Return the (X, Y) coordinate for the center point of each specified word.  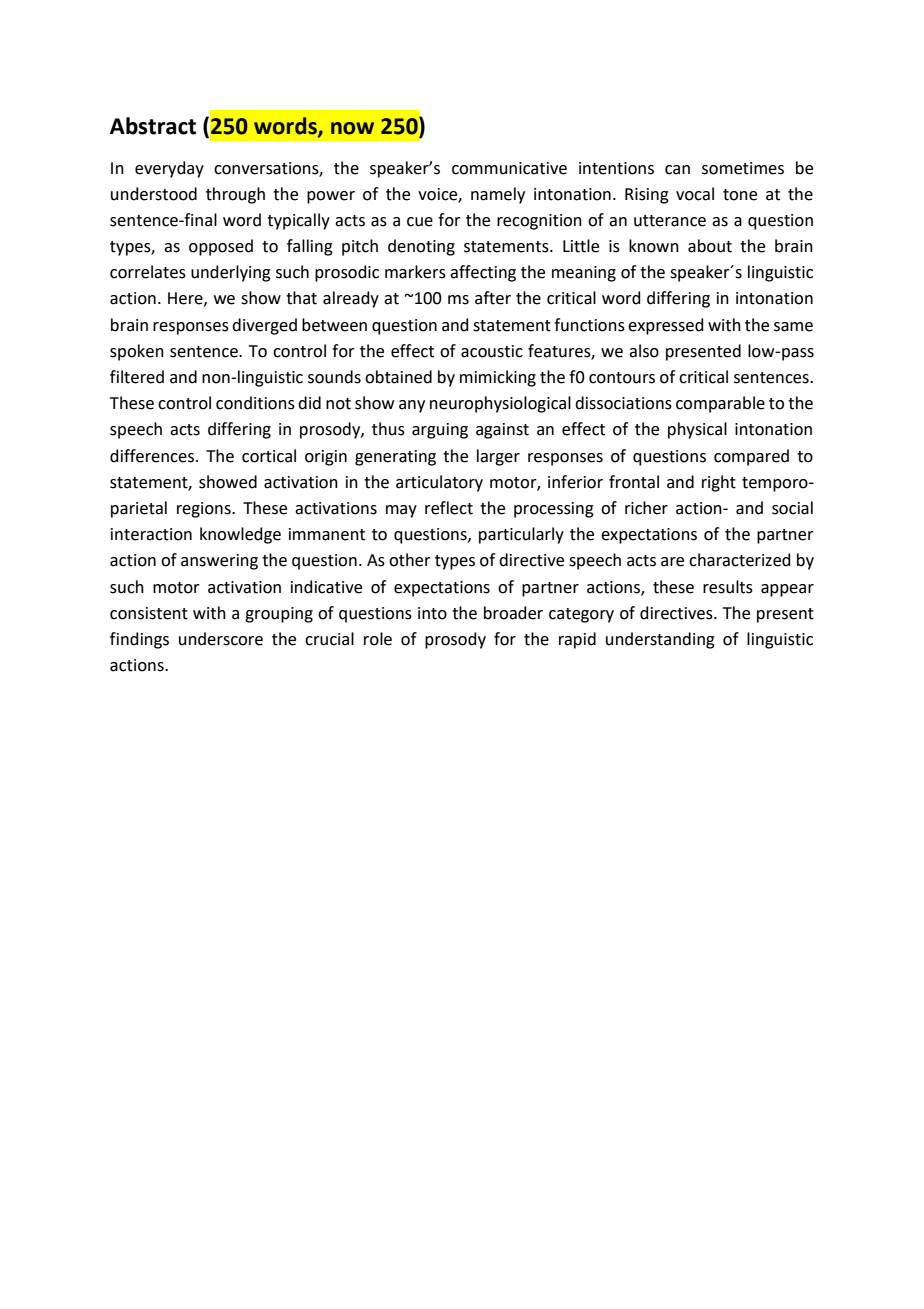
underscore (221, 639)
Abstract (153, 126)
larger (498, 457)
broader (513, 613)
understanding (660, 640)
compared (751, 457)
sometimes (743, 168)
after (493, 298)
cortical (269, 456)
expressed (666, 326)
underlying (231, 273)
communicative (509, 168)
